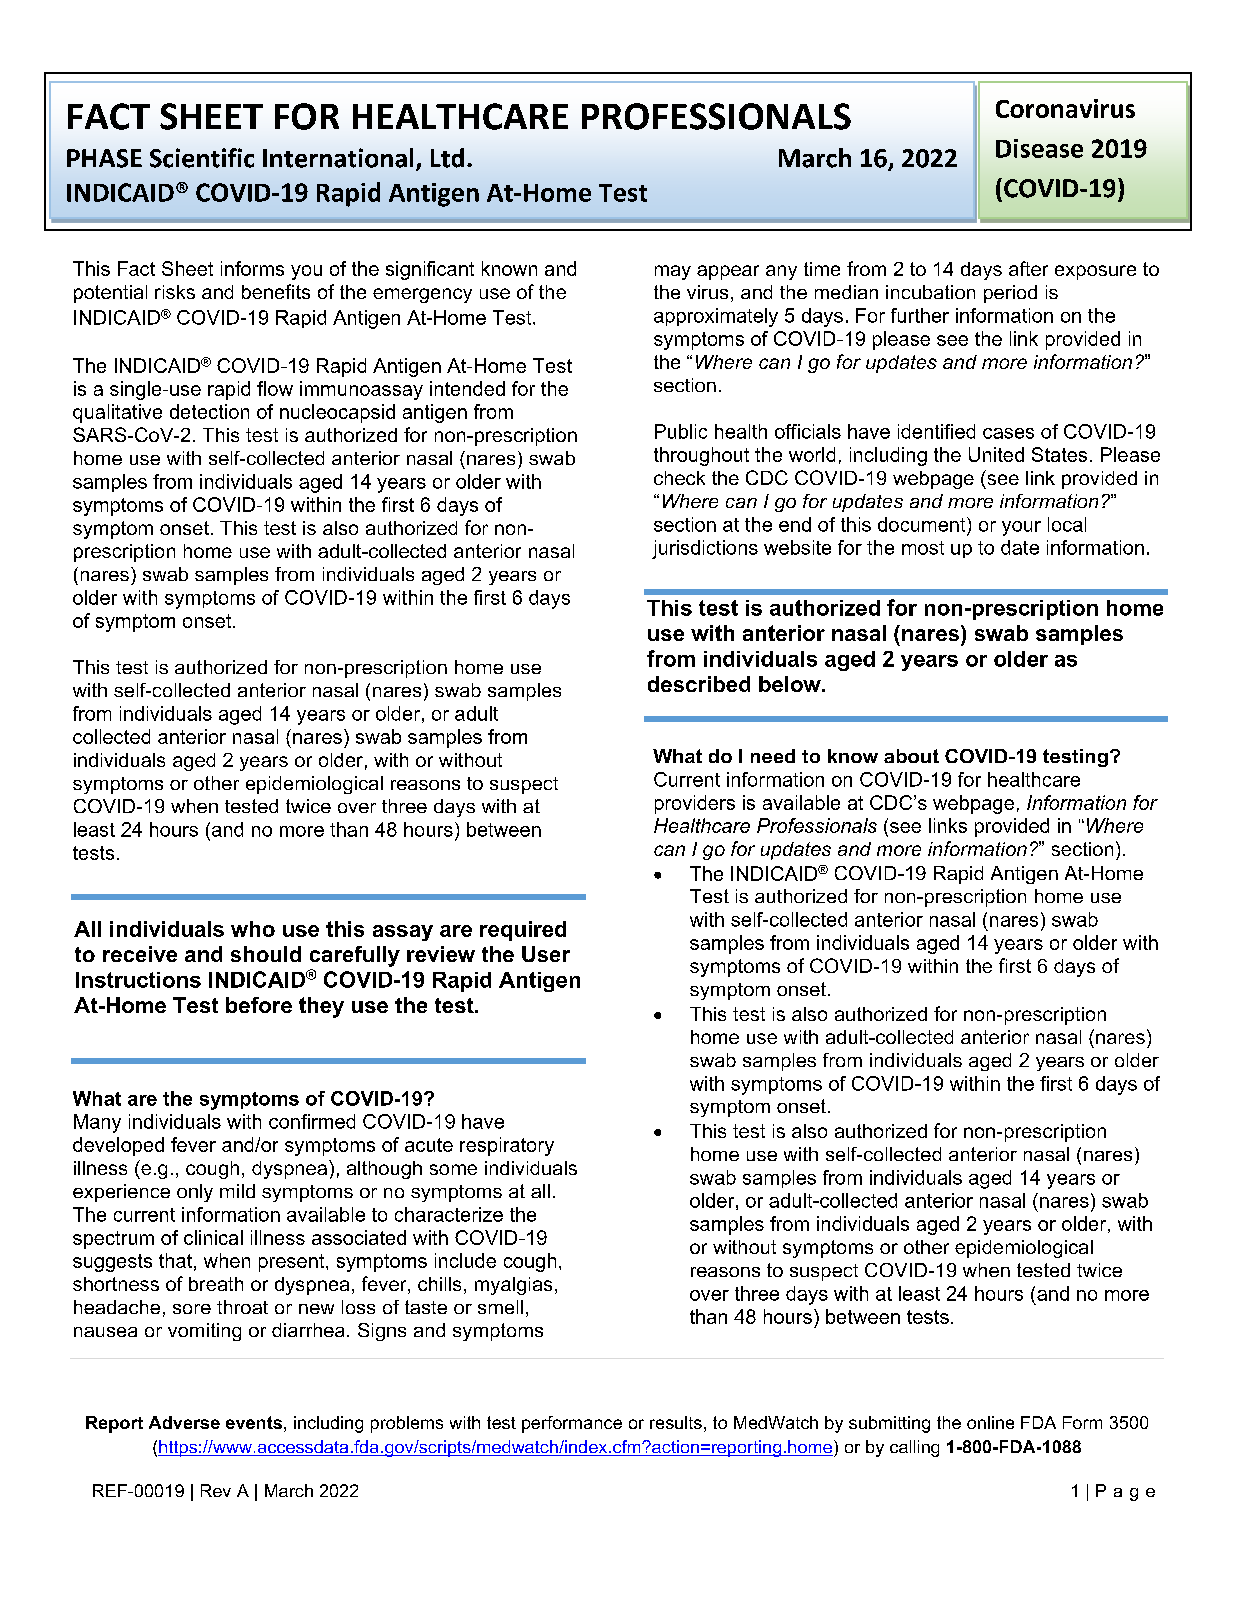  I want to click on online, so click(990, 1422).
